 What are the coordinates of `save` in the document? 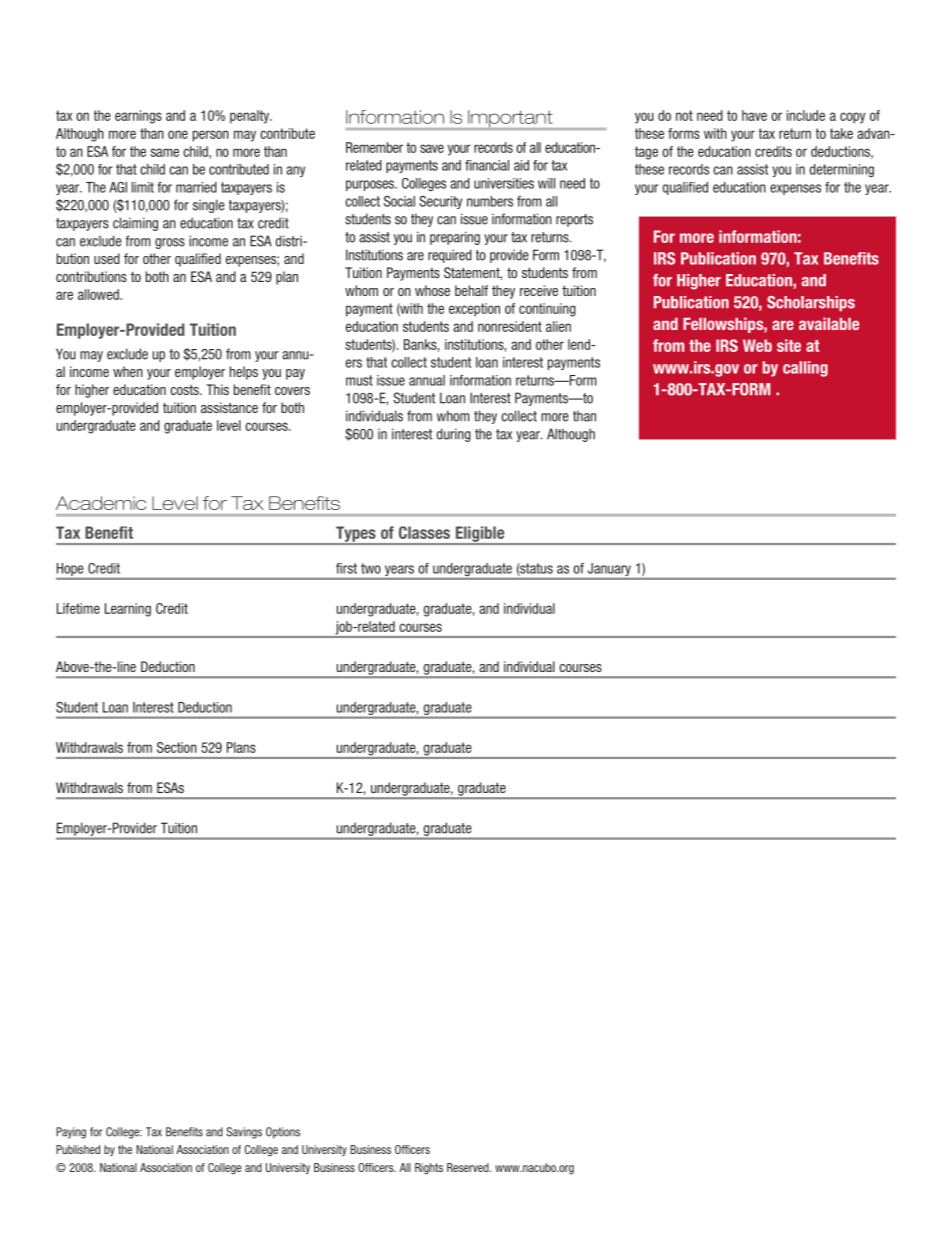 It's located at (432, 148).
